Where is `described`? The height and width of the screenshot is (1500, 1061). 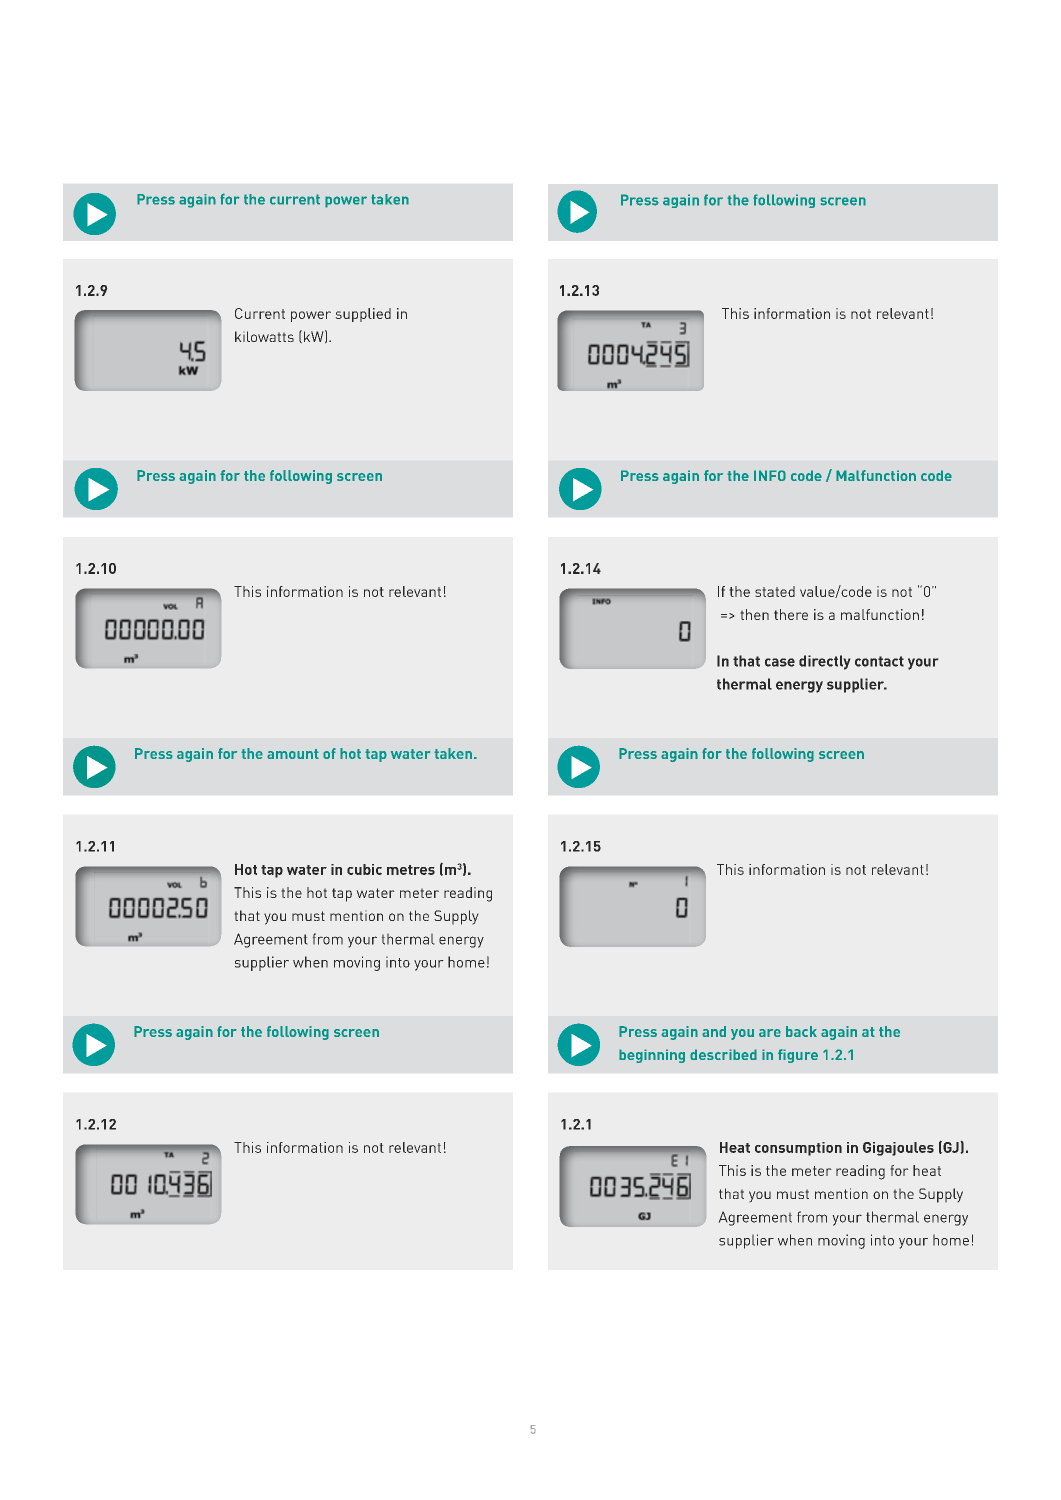
described is located at coordinates (723, 1054).
